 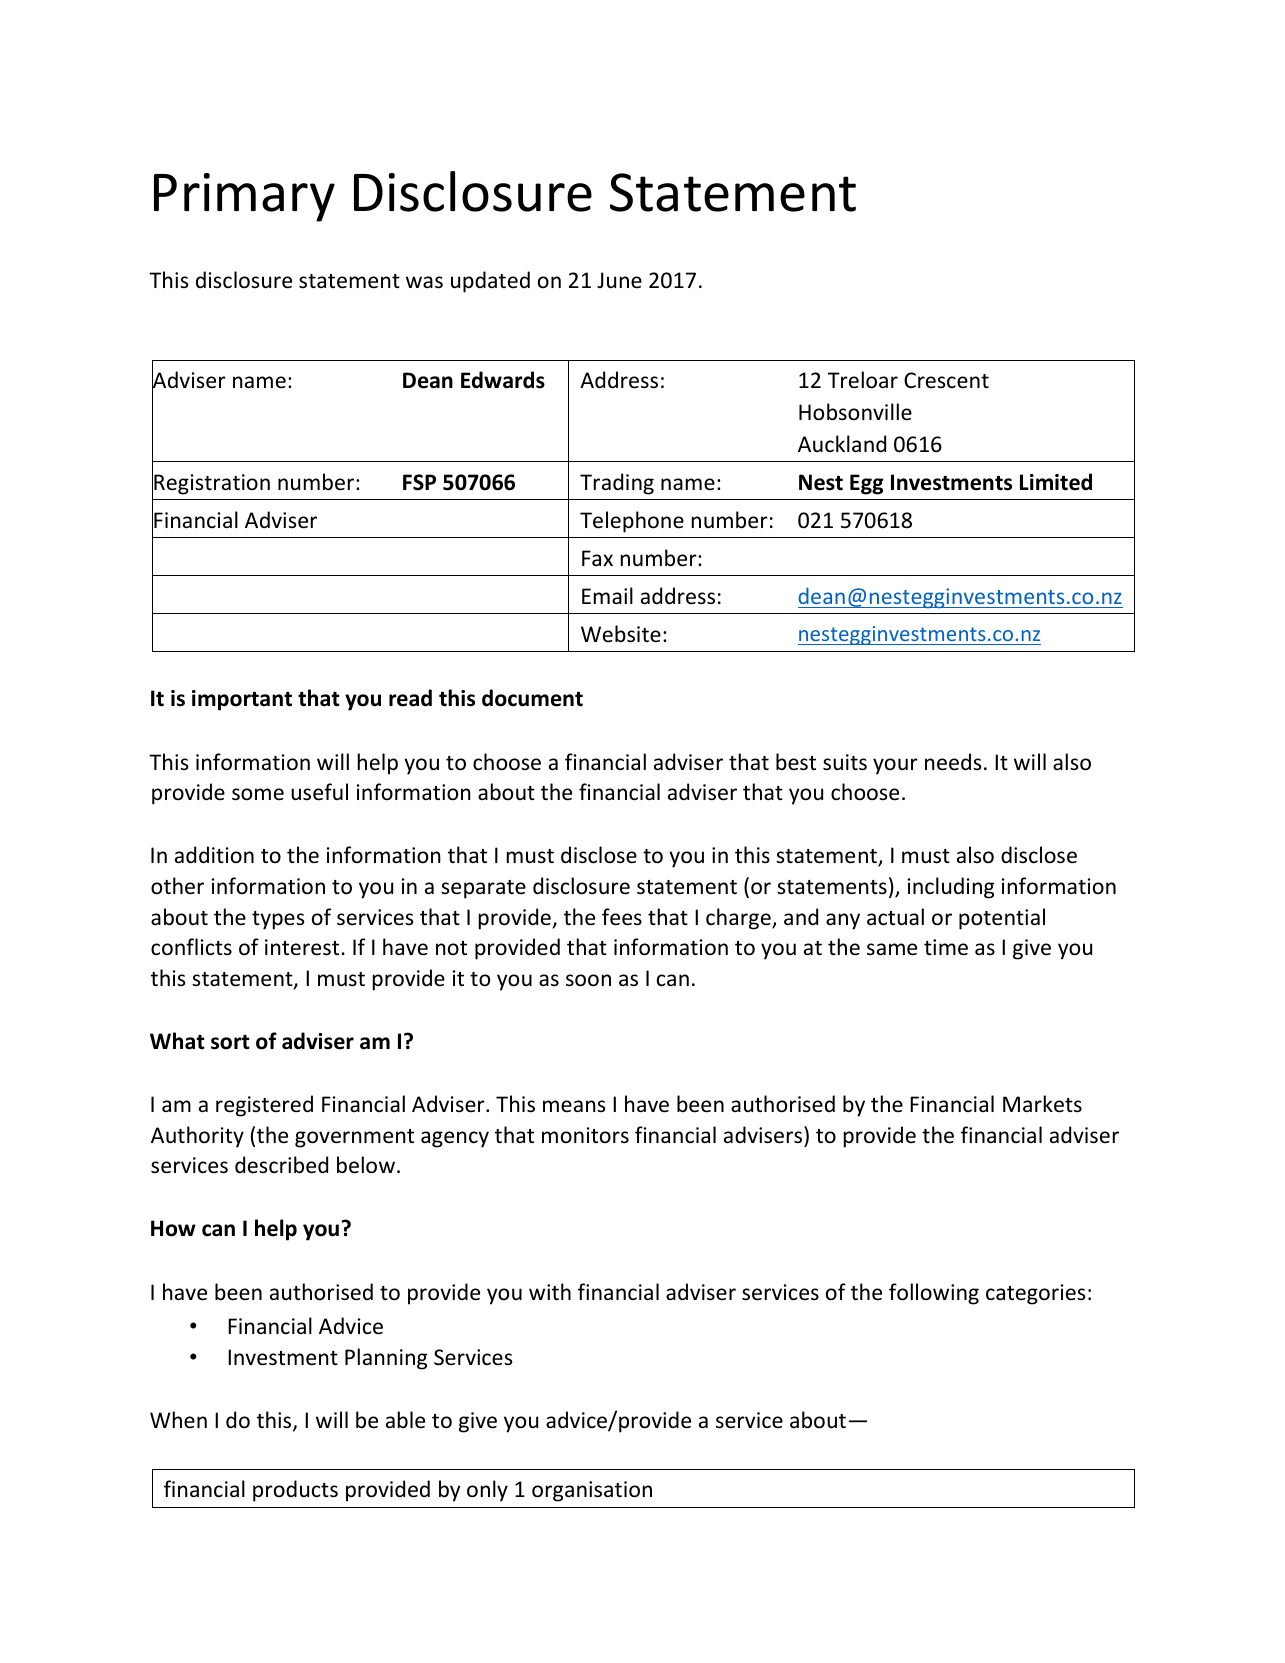 I want to click on organisation, so click(x=592, y=1491).
